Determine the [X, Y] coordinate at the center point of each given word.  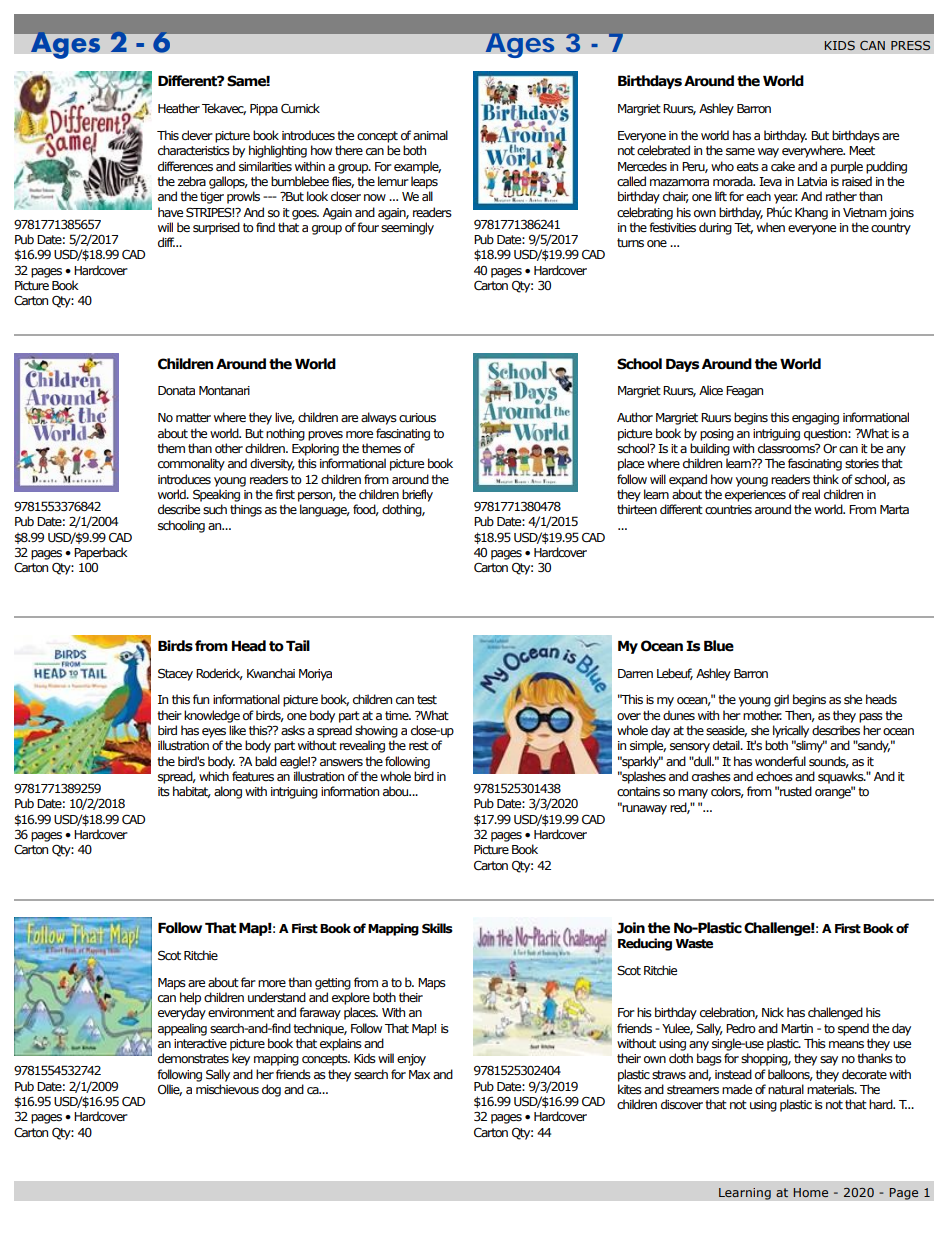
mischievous [227, 1089]
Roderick [219, 674]
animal [430, 135]
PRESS [910, 45]
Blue [719, 646]
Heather [179, 108]
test [427, 699]
